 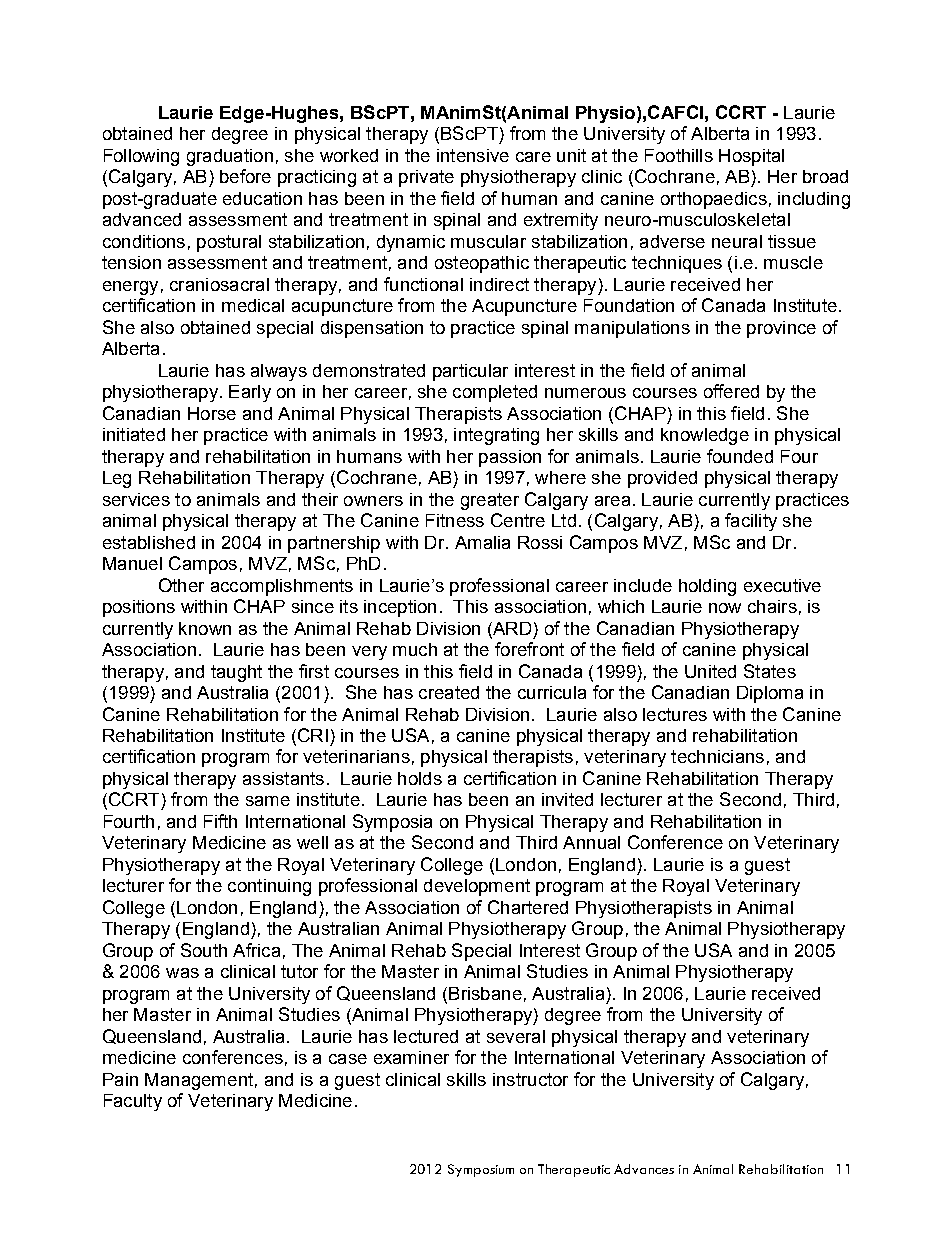 What do you see at coordinates (714, 200) in the page?
I see `orthopaedics` at bounding box center [714, 200].
